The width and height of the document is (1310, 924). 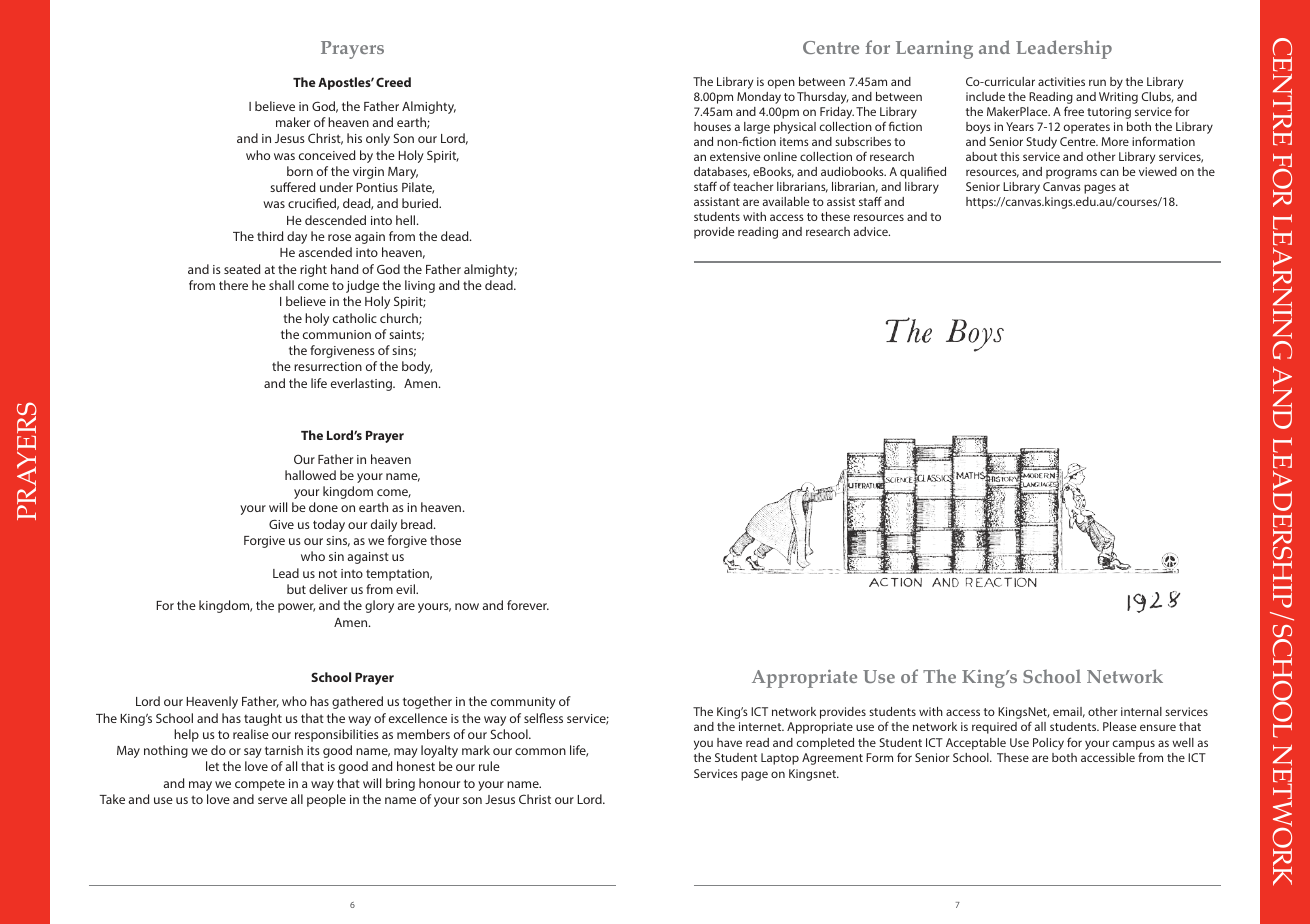 What do you see at coordinates (712, 126) in the document?
I see `houses` at bounding box center [712, 126].
